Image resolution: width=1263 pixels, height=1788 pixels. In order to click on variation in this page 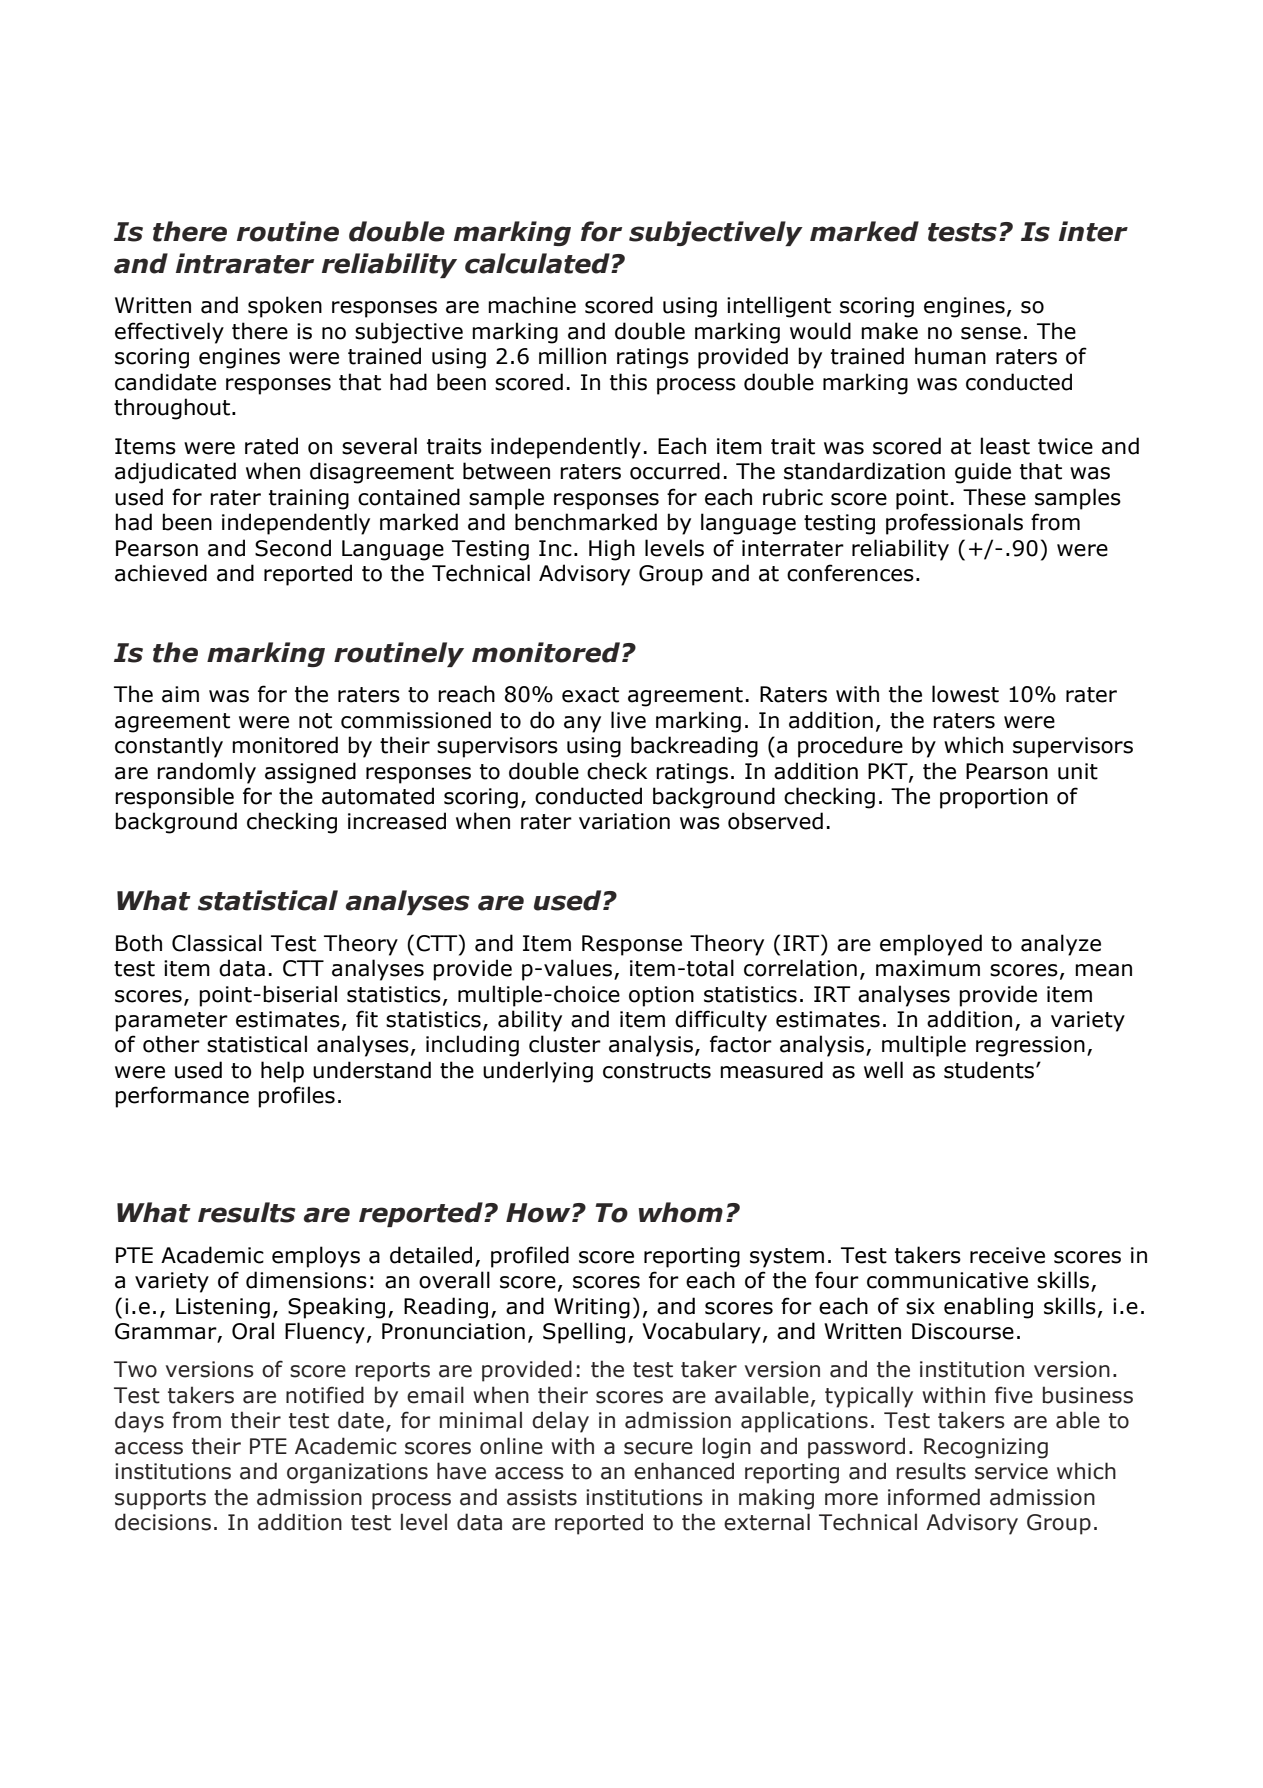, I will do `click(624, 821)`.
